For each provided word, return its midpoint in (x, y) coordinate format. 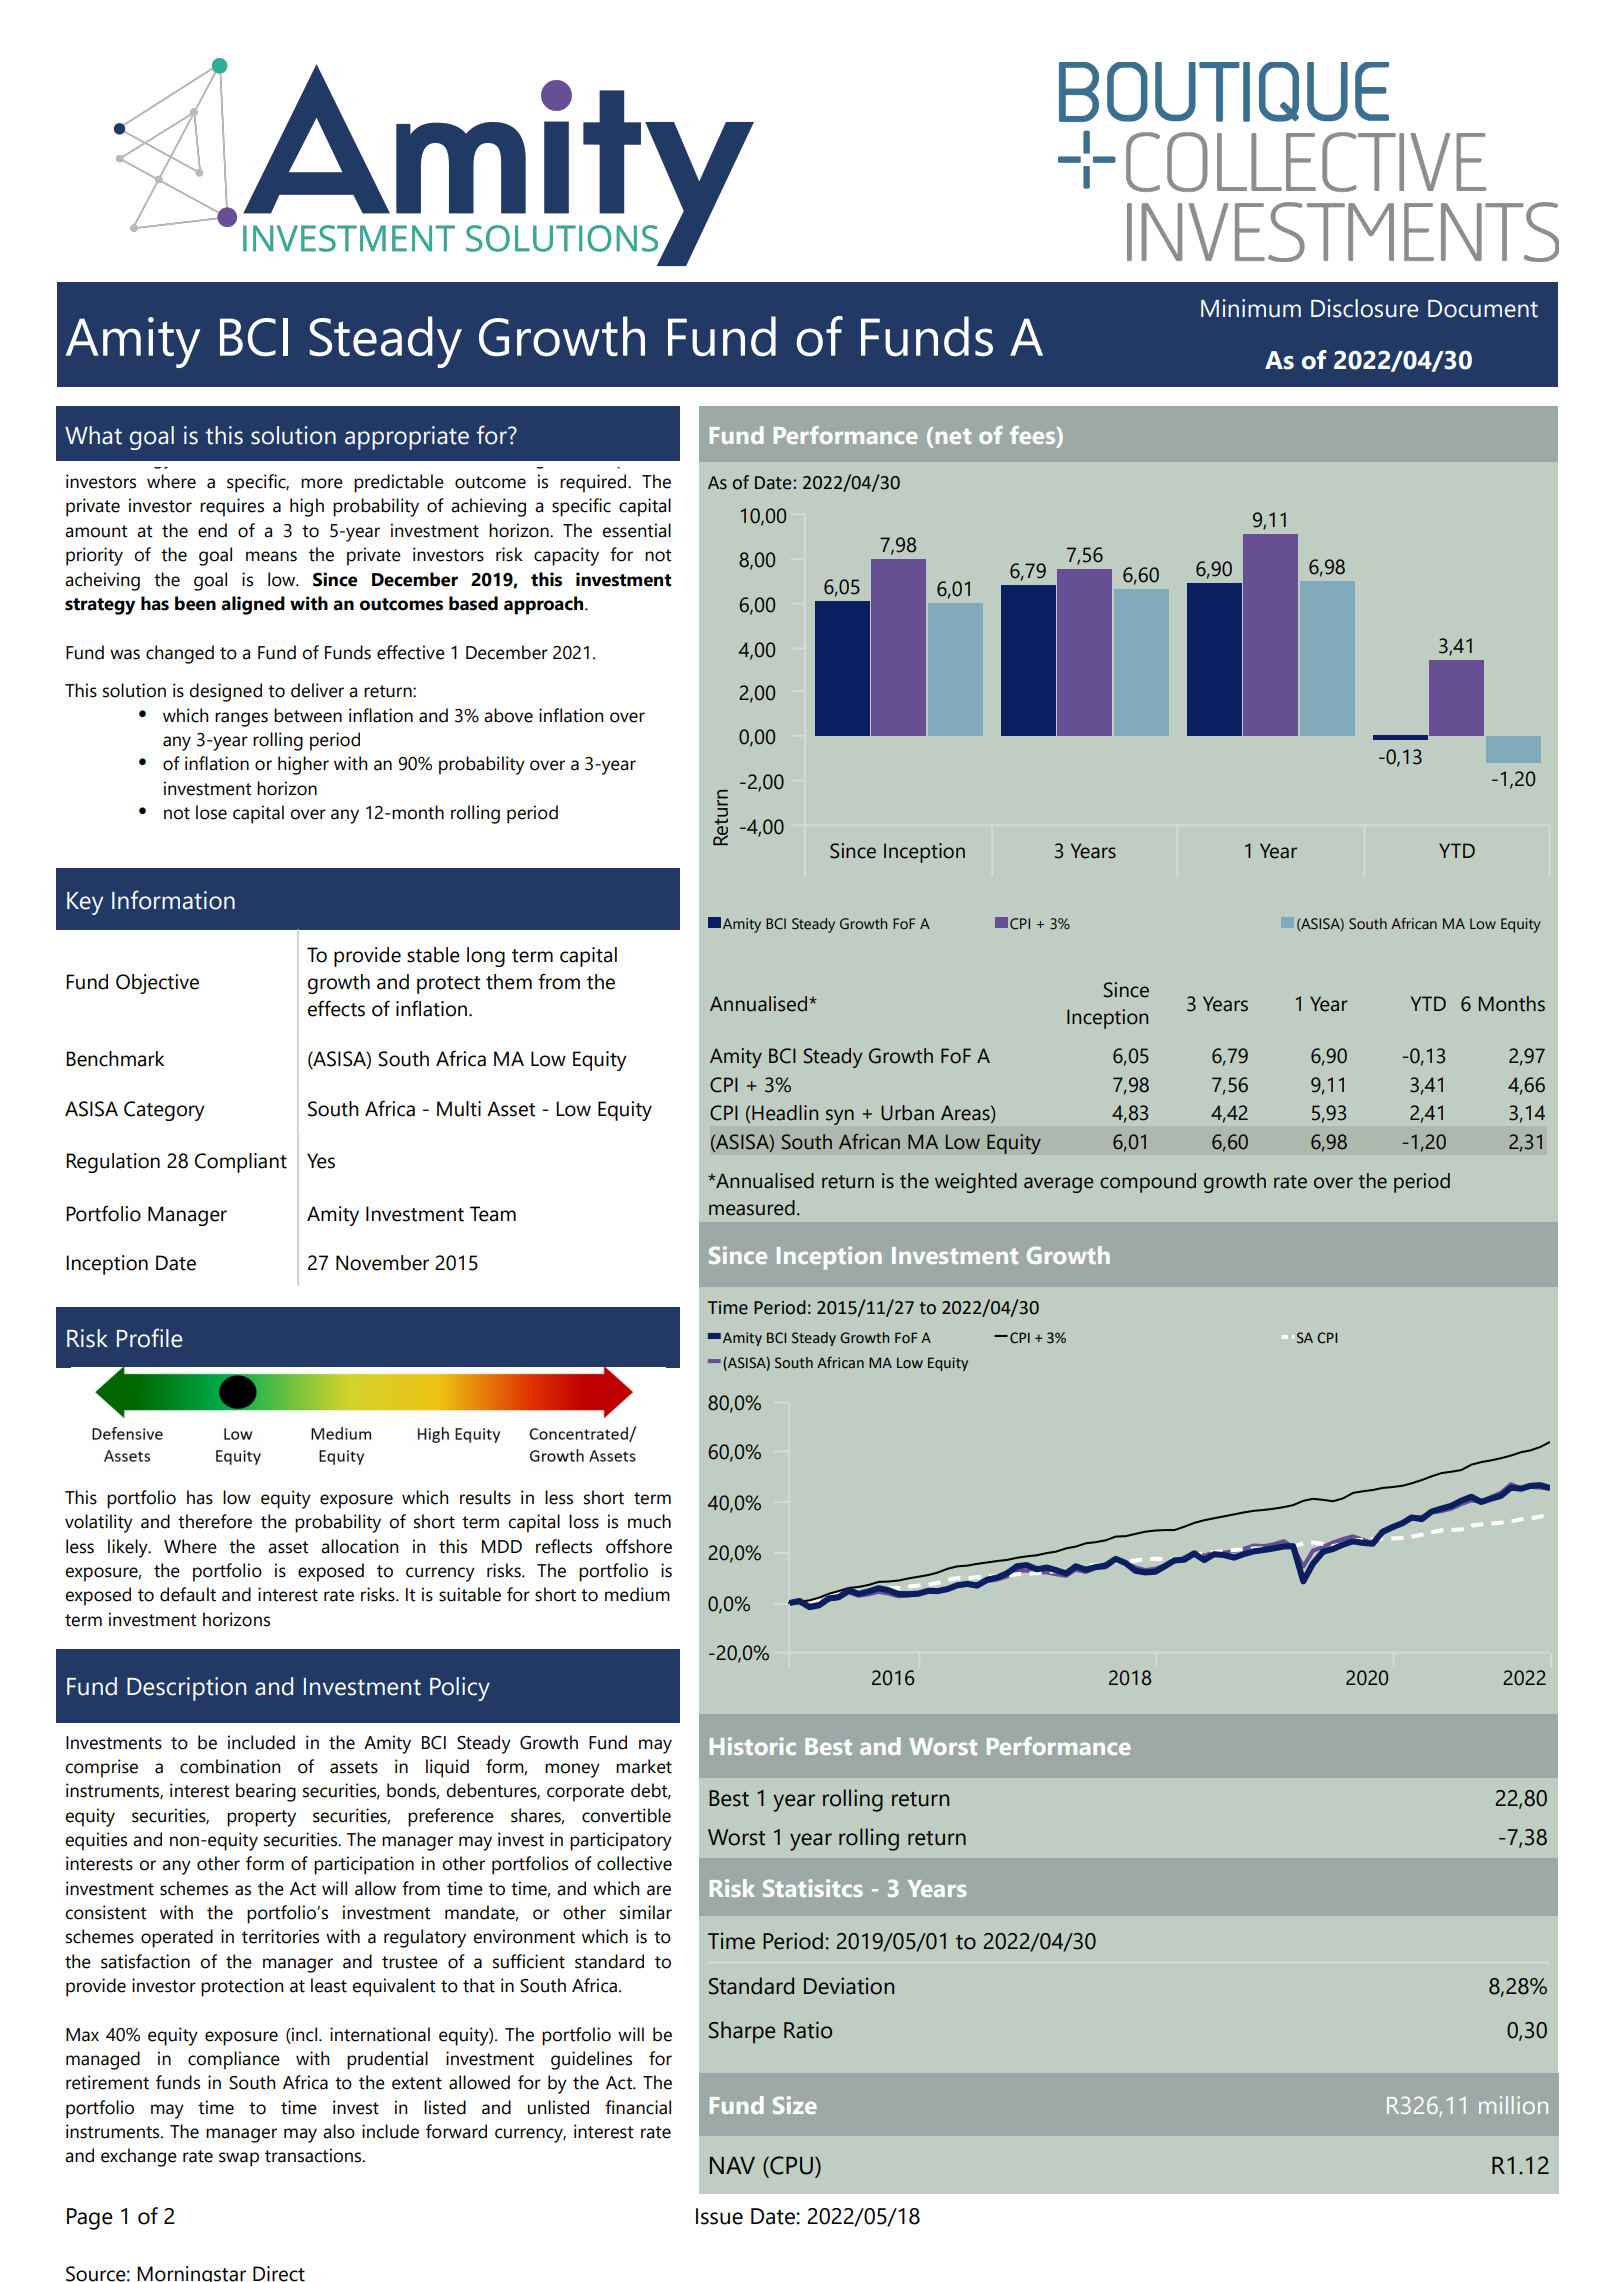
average (1058, 1185)
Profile (149, 1338)
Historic (753, 1746)
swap (239, 2159)
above (508, 715)
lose (211, 812)
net (953, 436)
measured (752, 1208)
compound (1148, 1183)
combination (230, 1766)
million (1513, 2105)
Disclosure (1364, 308)
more (322, 483)
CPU (790, 2165)
